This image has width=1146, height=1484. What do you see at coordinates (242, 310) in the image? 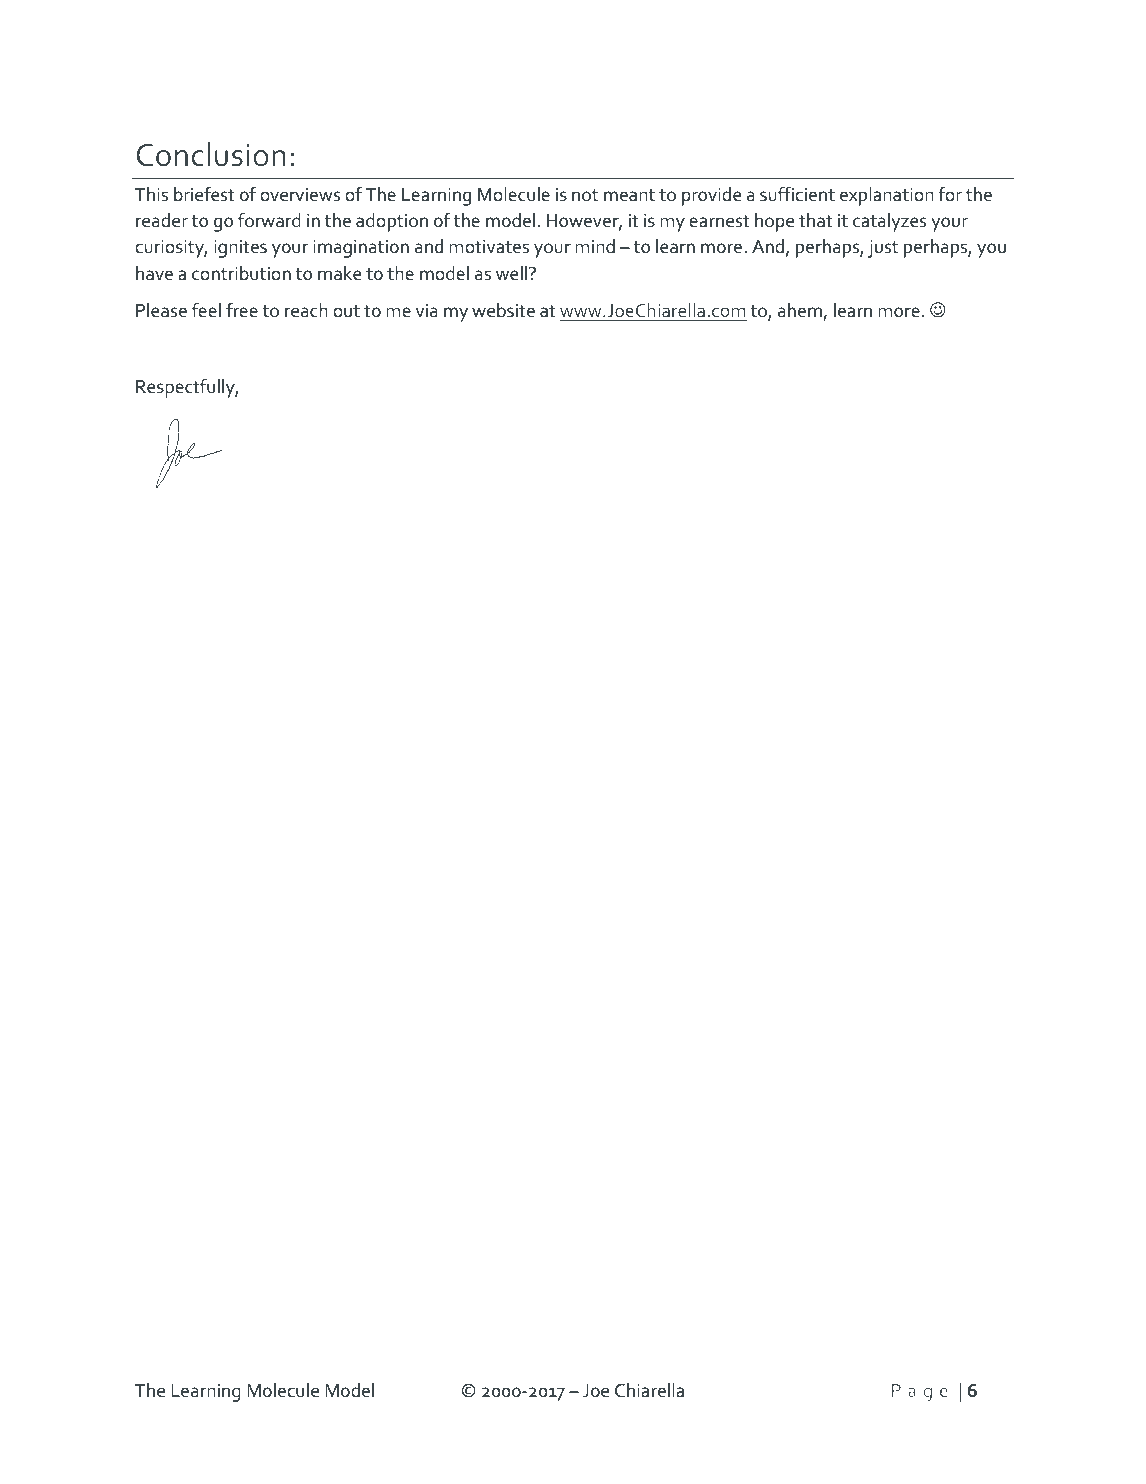
I see `free` at bounding box center [242, 310].
